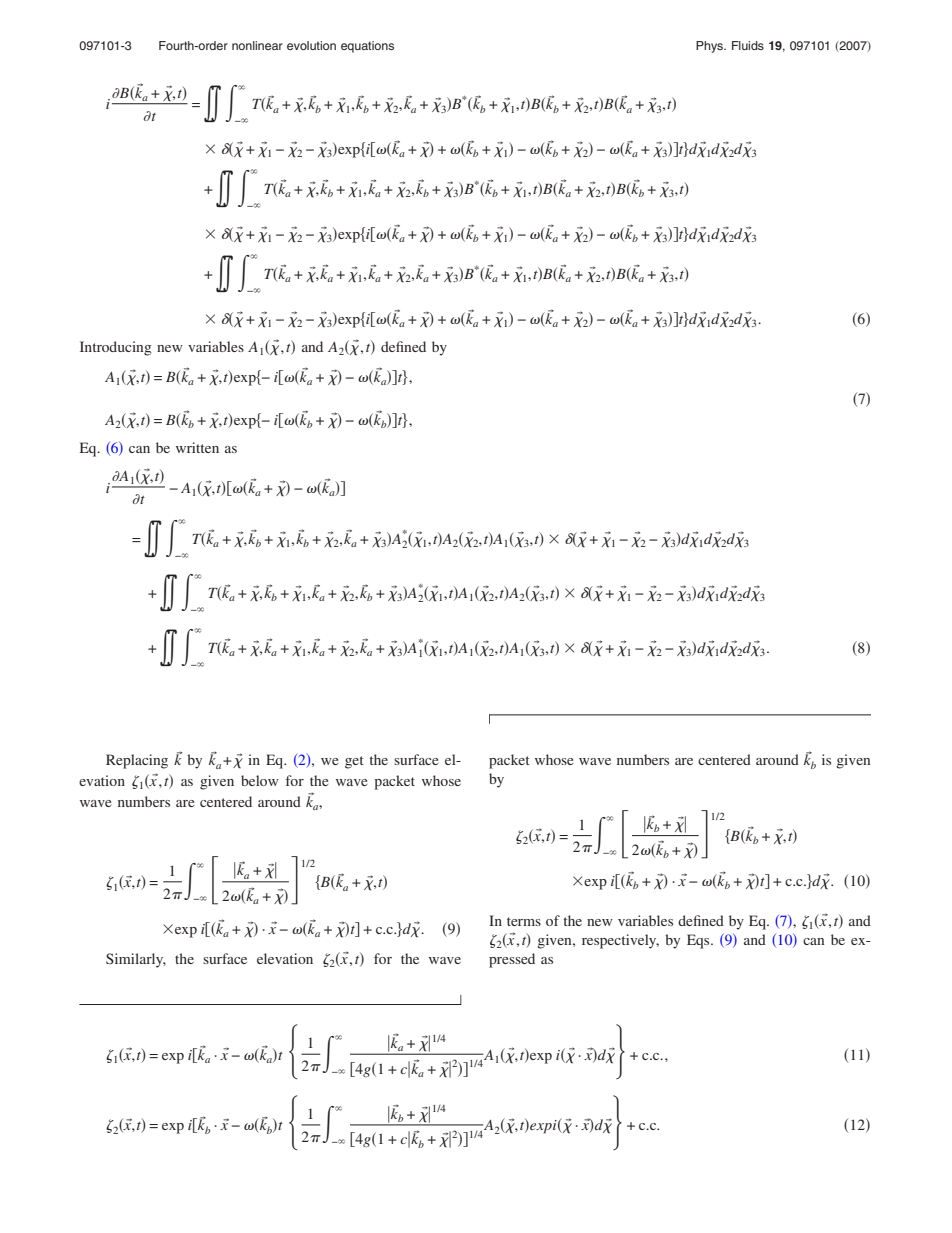 Image resolution: width=952 pixels, height=1233 pixels. Describe the element at coordinates (367, 47) in the screenshot. I see `equations` at that location.
